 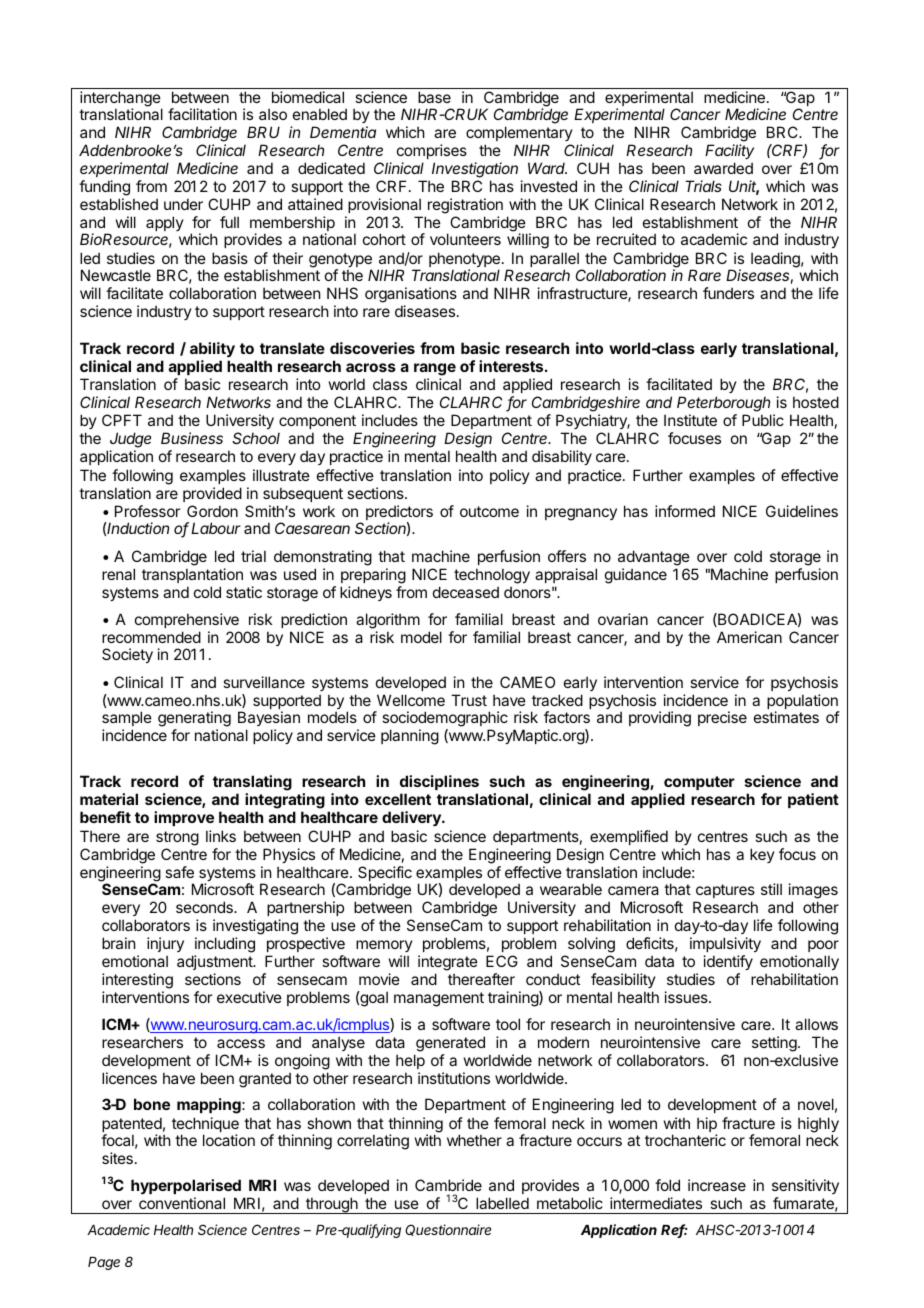 What do you see at coordinates (194, 720) in the document?
I see `generating` at bounding box center [194, 720].
